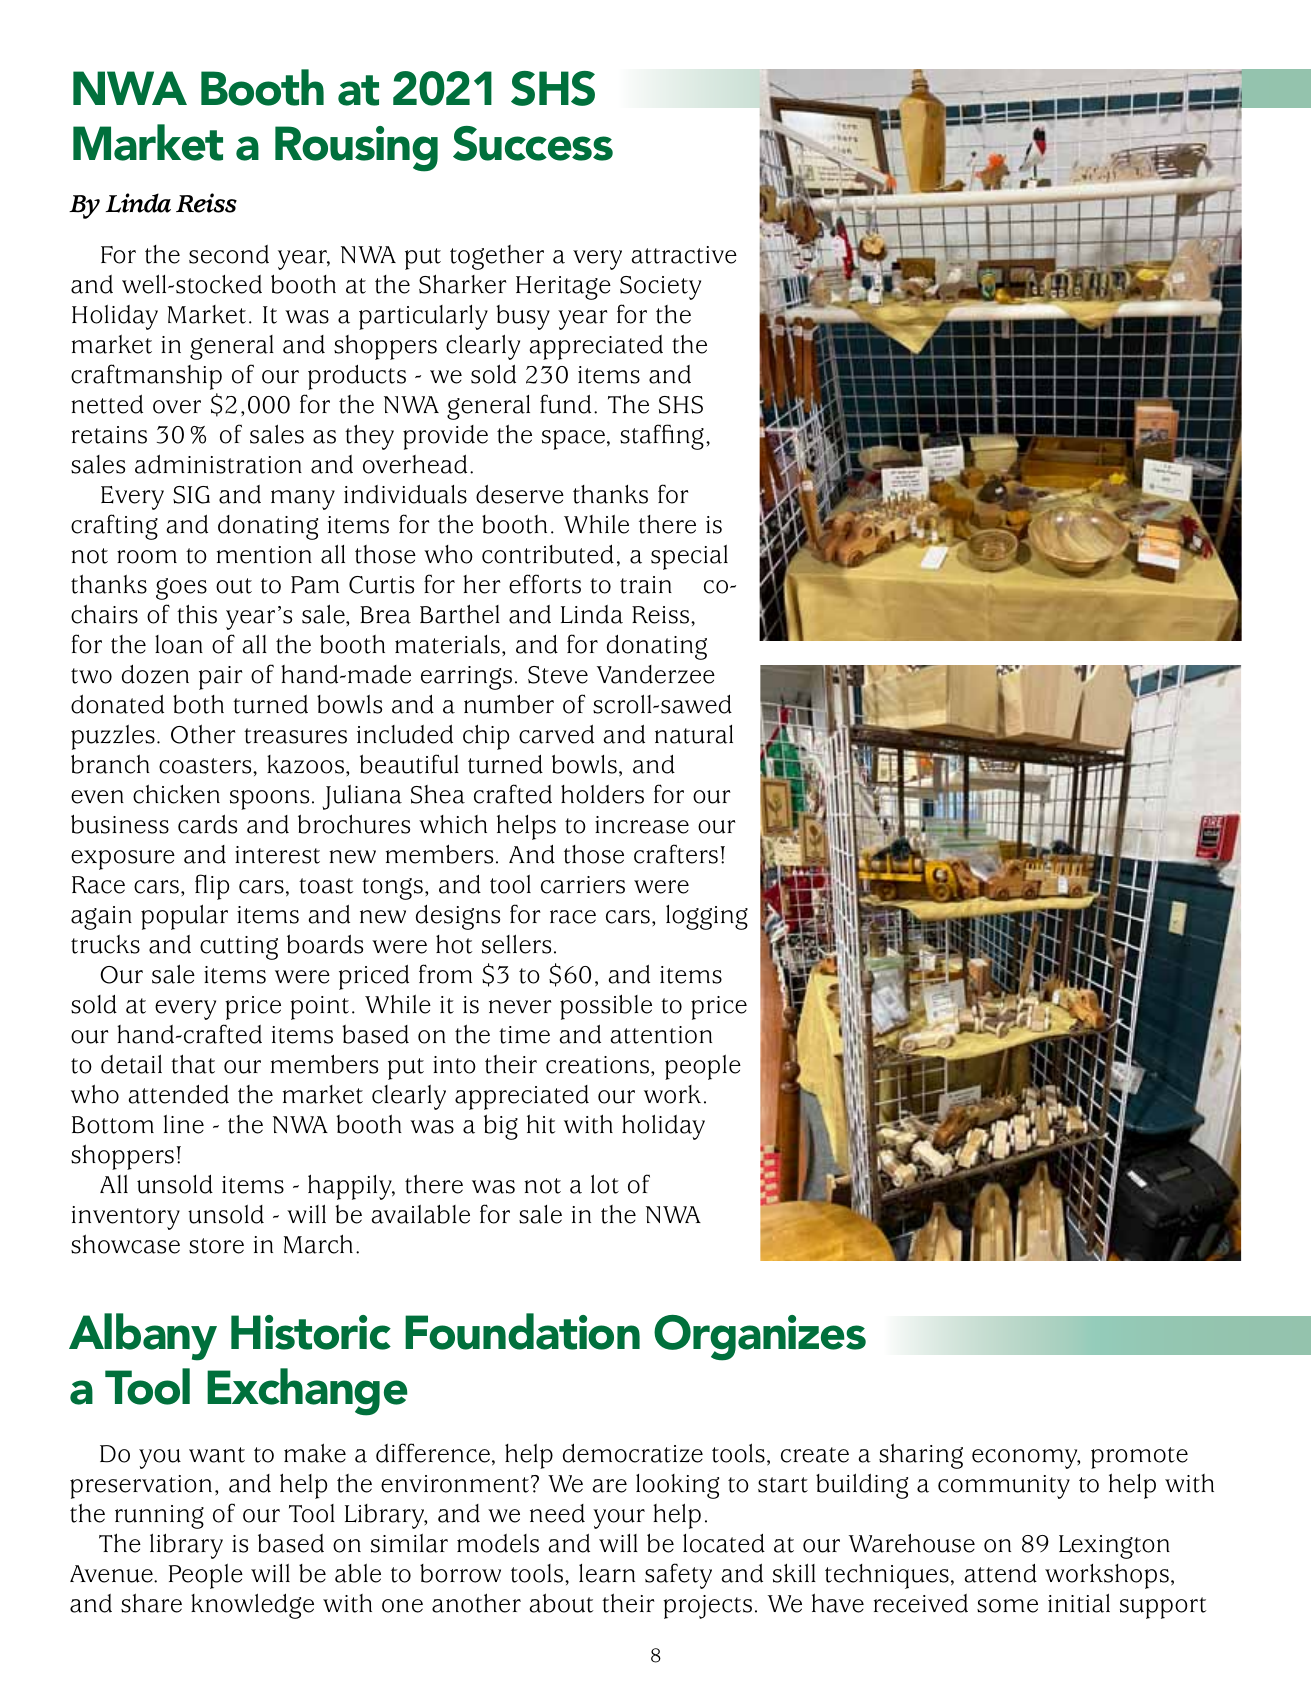 The width and height of the page is (1311, 1697). I want to click on line, so click(184, 1124).
